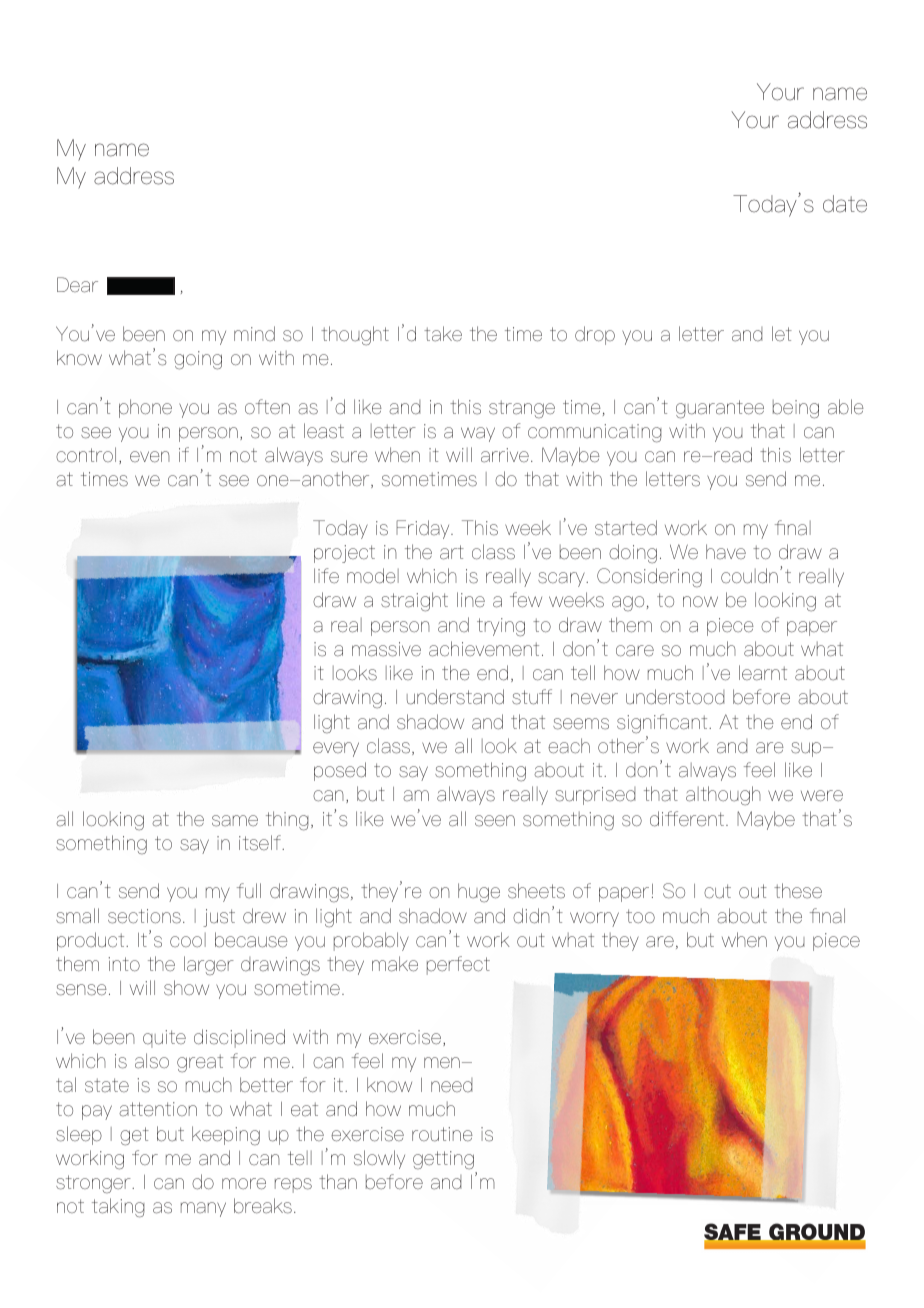 The height and width of the screenshot is (1308, 924). What do you see at coordinates (424, 529) in the screenshot?
I see `Friday` at bounding box center [424, 529].
